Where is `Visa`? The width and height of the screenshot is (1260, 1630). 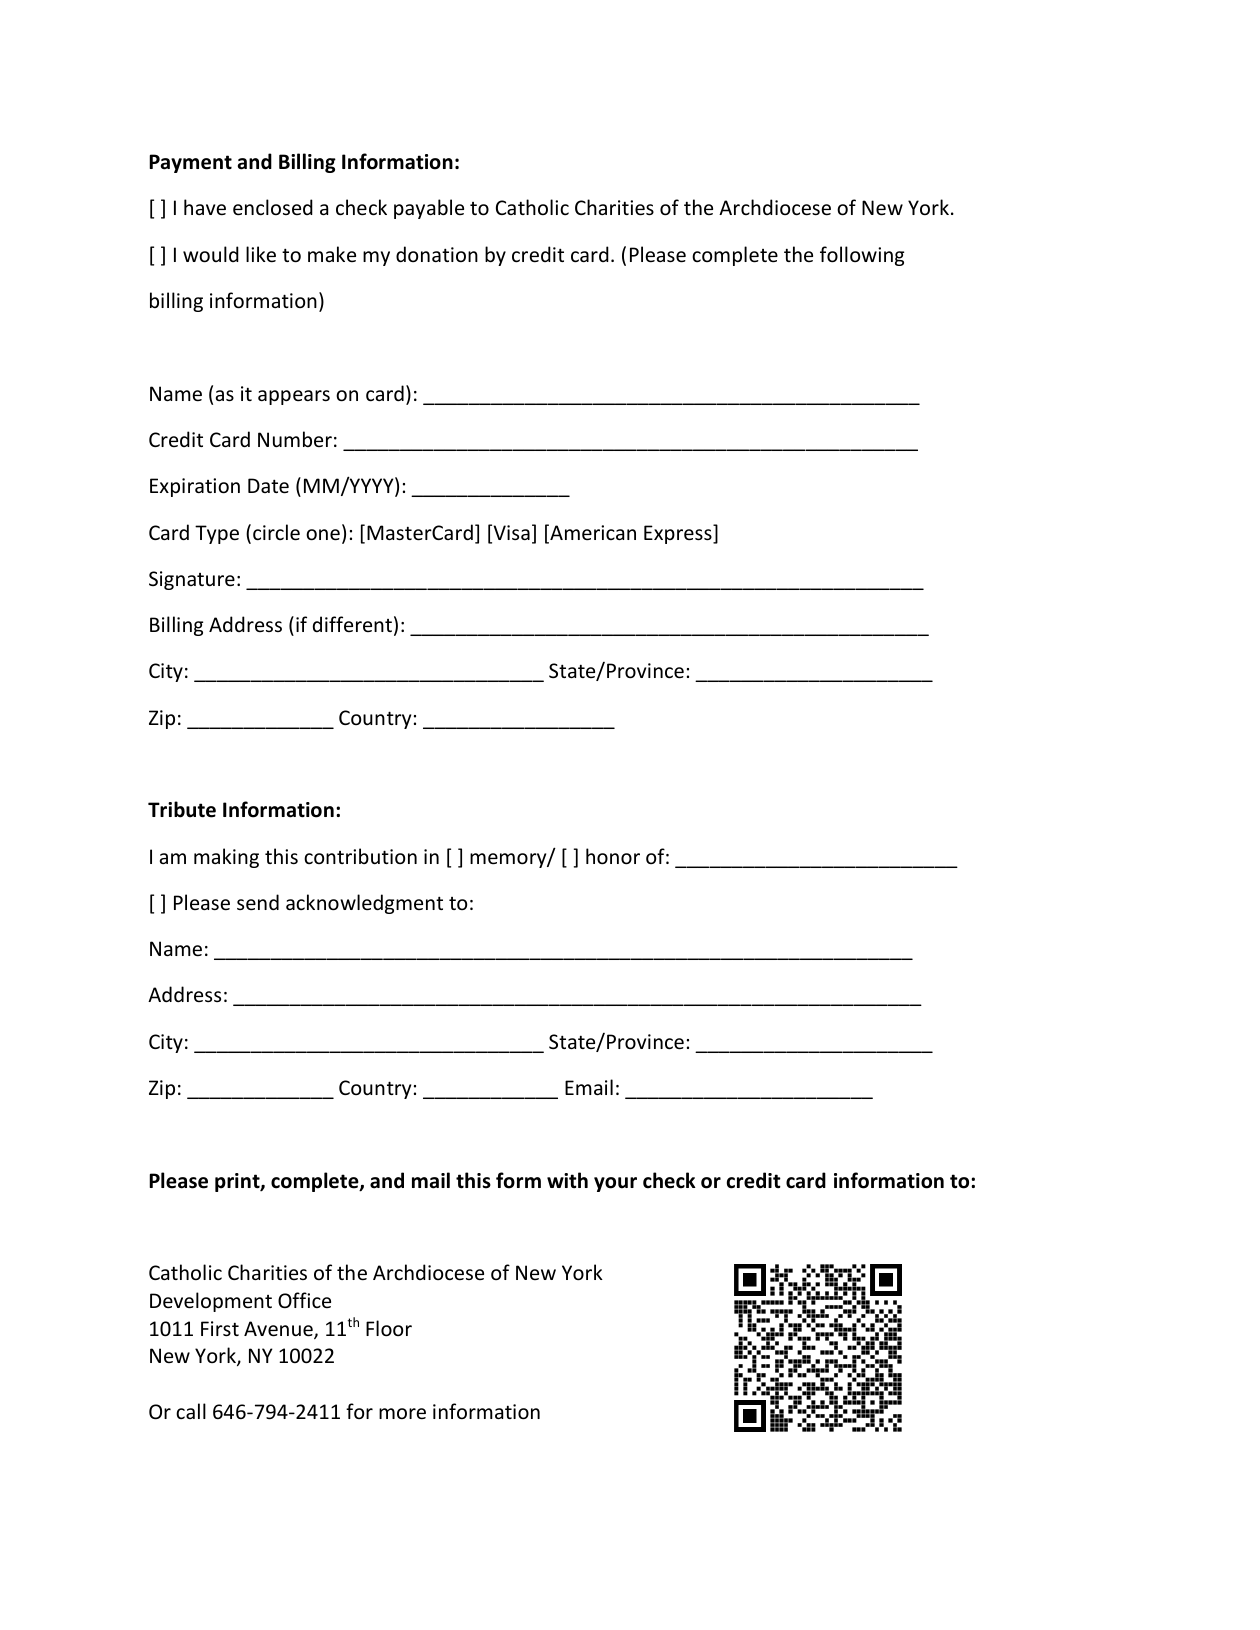
Visa is located at coordinates (510, 533).
